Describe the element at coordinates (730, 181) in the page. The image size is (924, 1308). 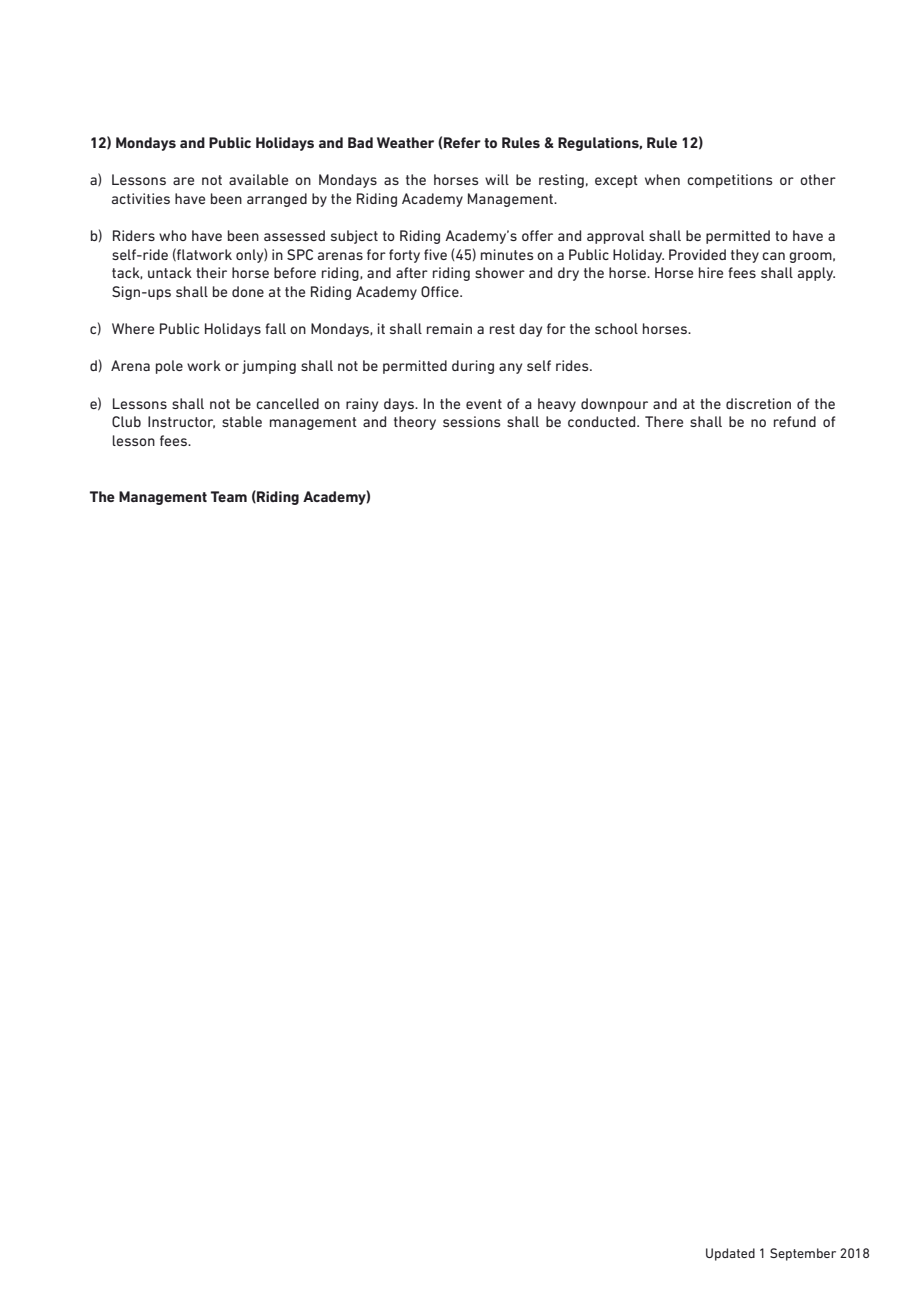
I see `competitions` at that location.
